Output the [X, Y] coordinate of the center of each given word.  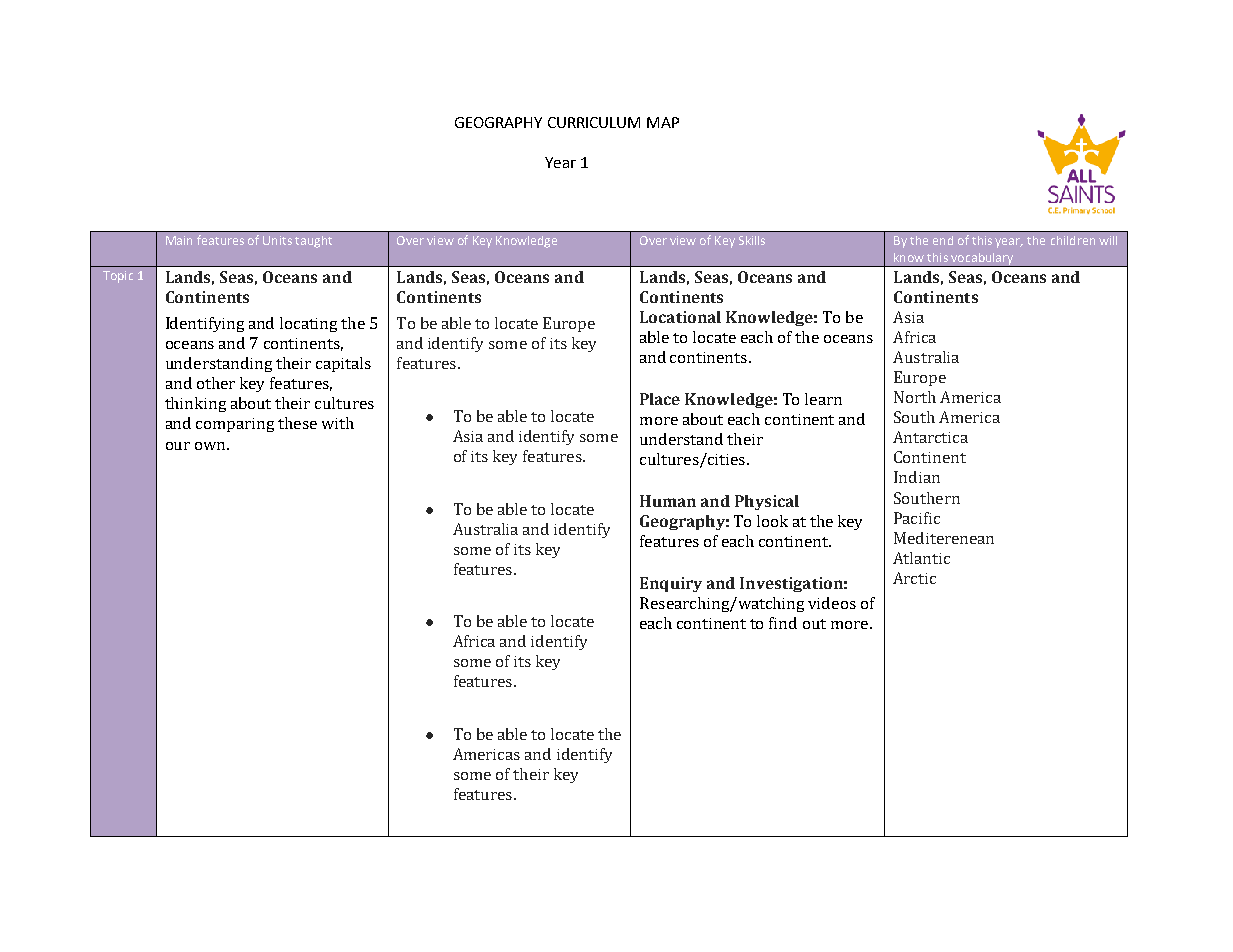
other [216, 383]
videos [832, 603]
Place [660, 399]
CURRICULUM [594, 122]
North [915, 397]
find [783, 623]
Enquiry [671, 584]
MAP [663, 122]
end [943, 240]
